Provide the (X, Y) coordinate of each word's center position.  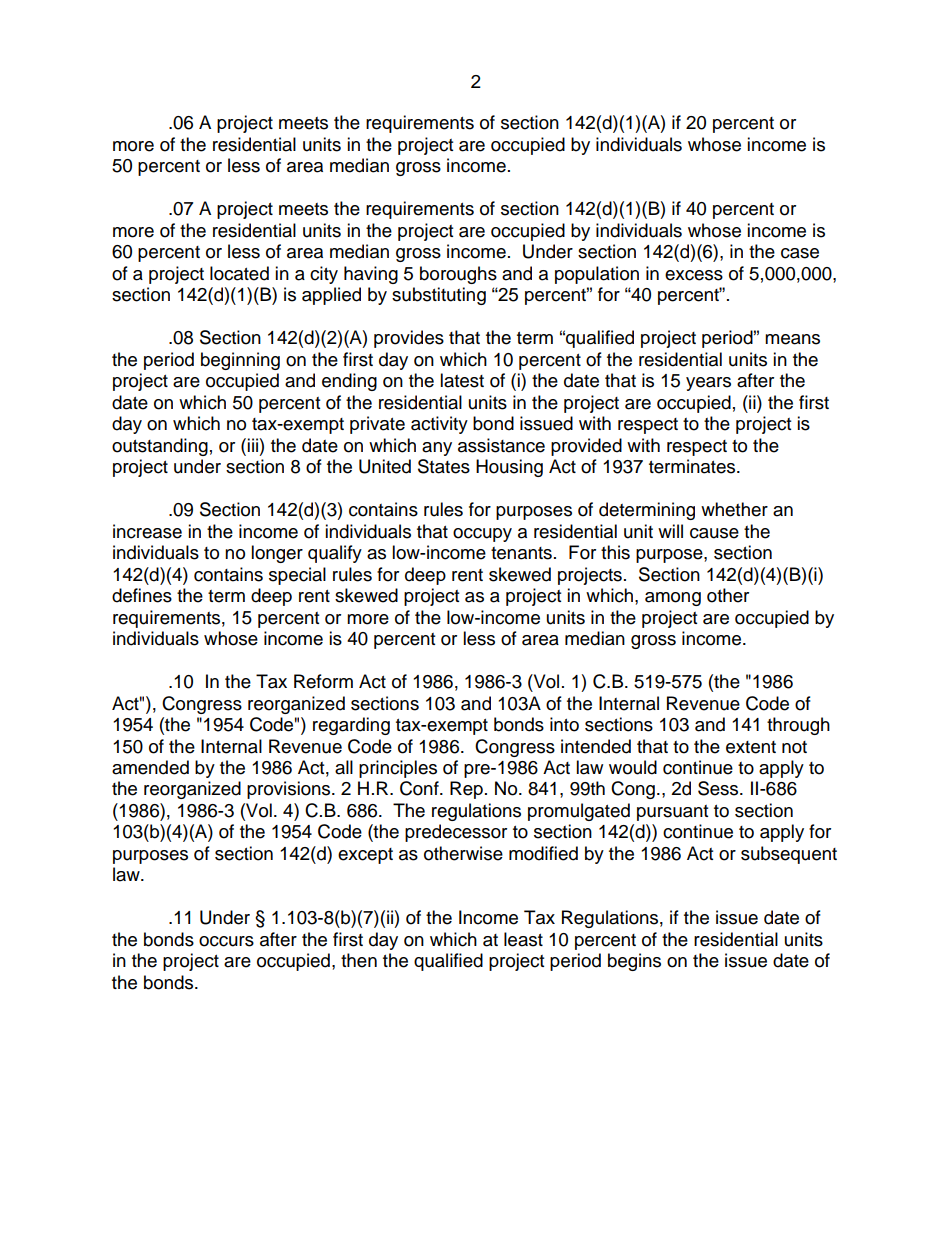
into (564, 724)
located (239, 273)
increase (147, 531)
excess (694, 275)
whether (734, 509)
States (444, 466)
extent (751, 747)
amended (150, 767)
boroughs (458, 275)
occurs (226, 941)
